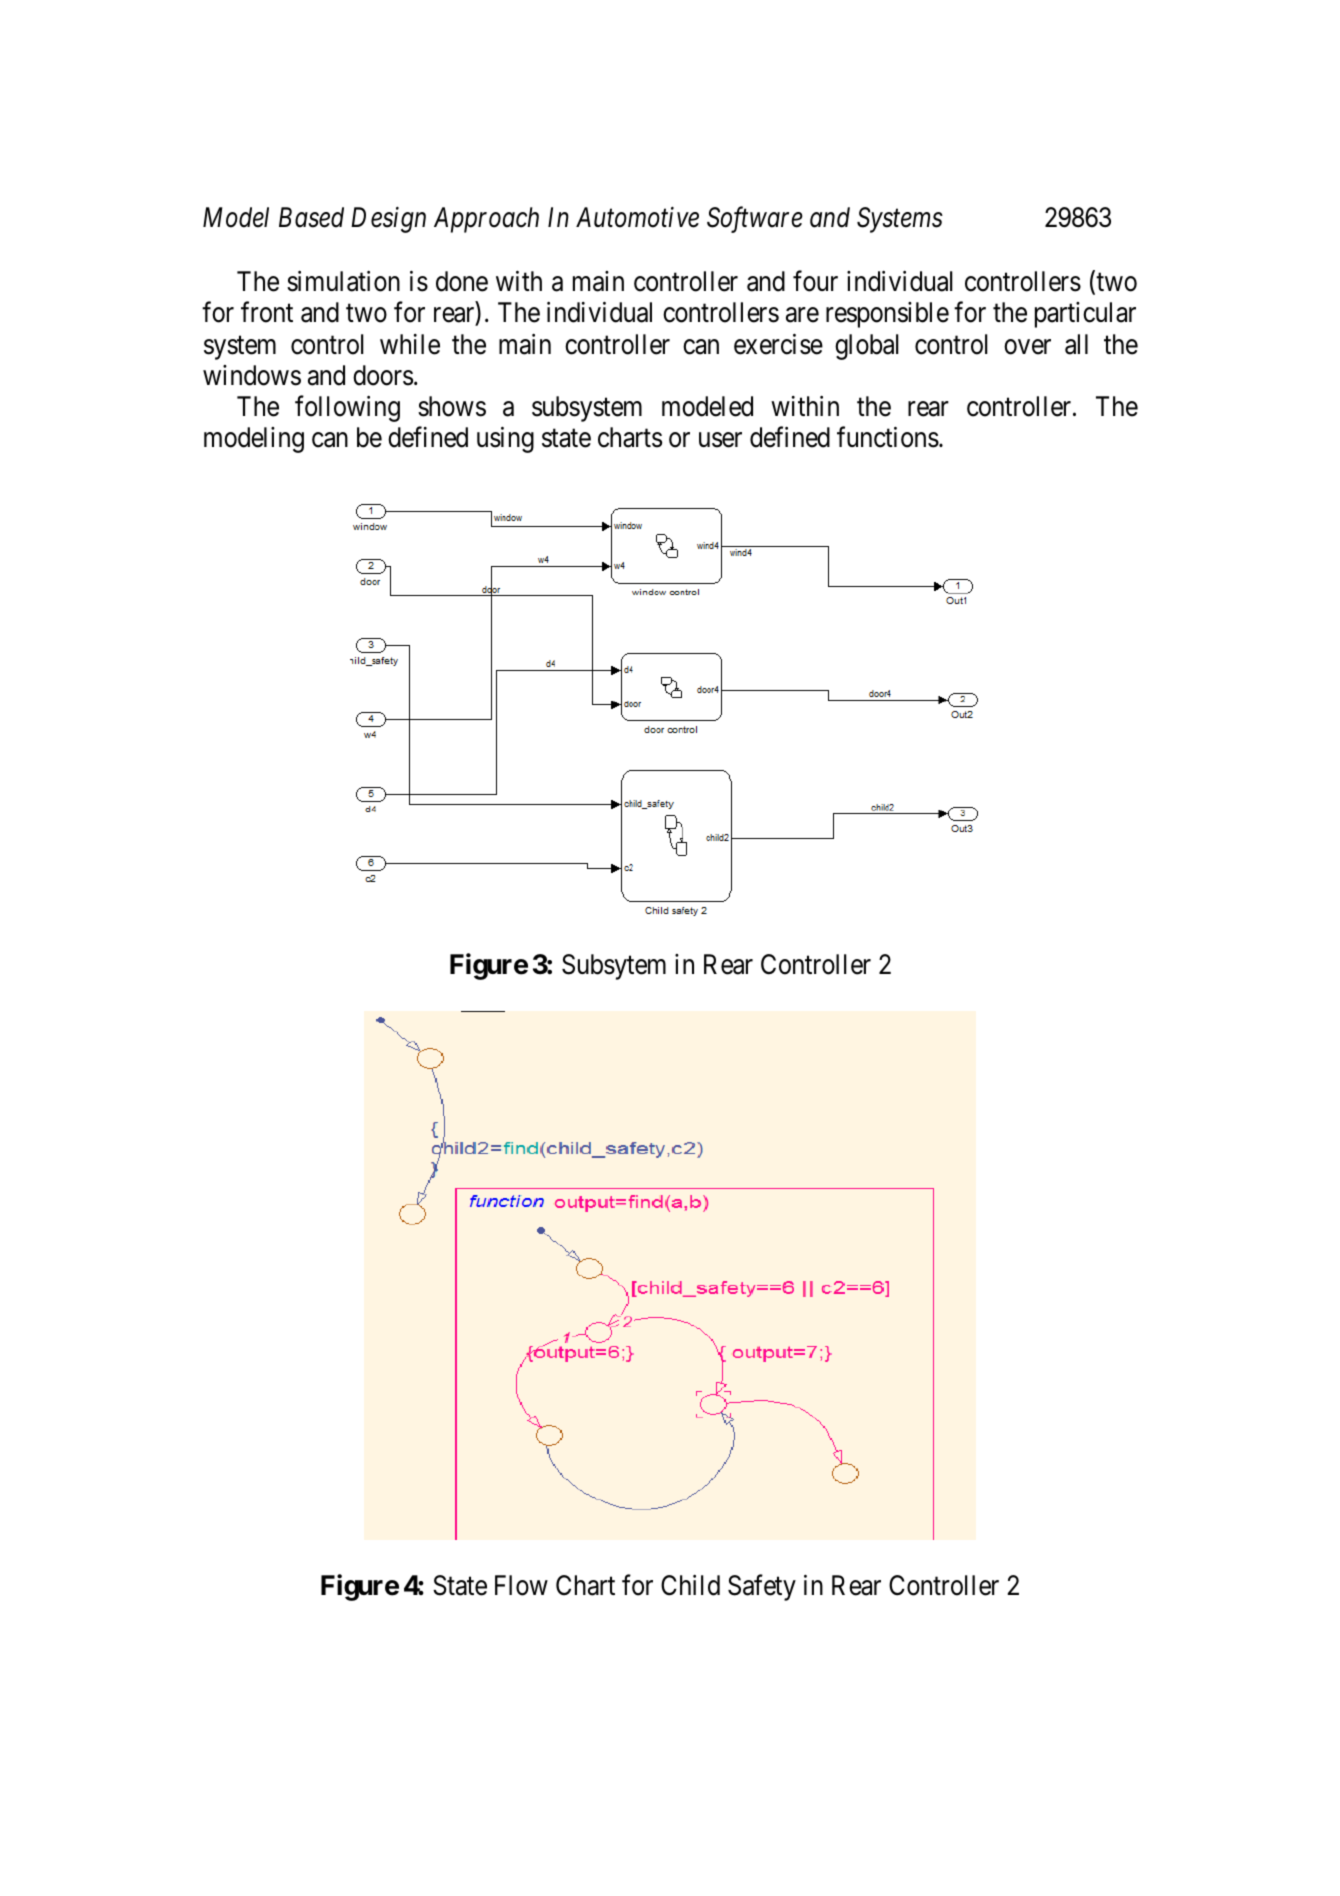 The width and height of the document is (1340, 1896). What do you see at coordinates (505, 439) in the document?
I see `using` at bounding box center [505, 439].
